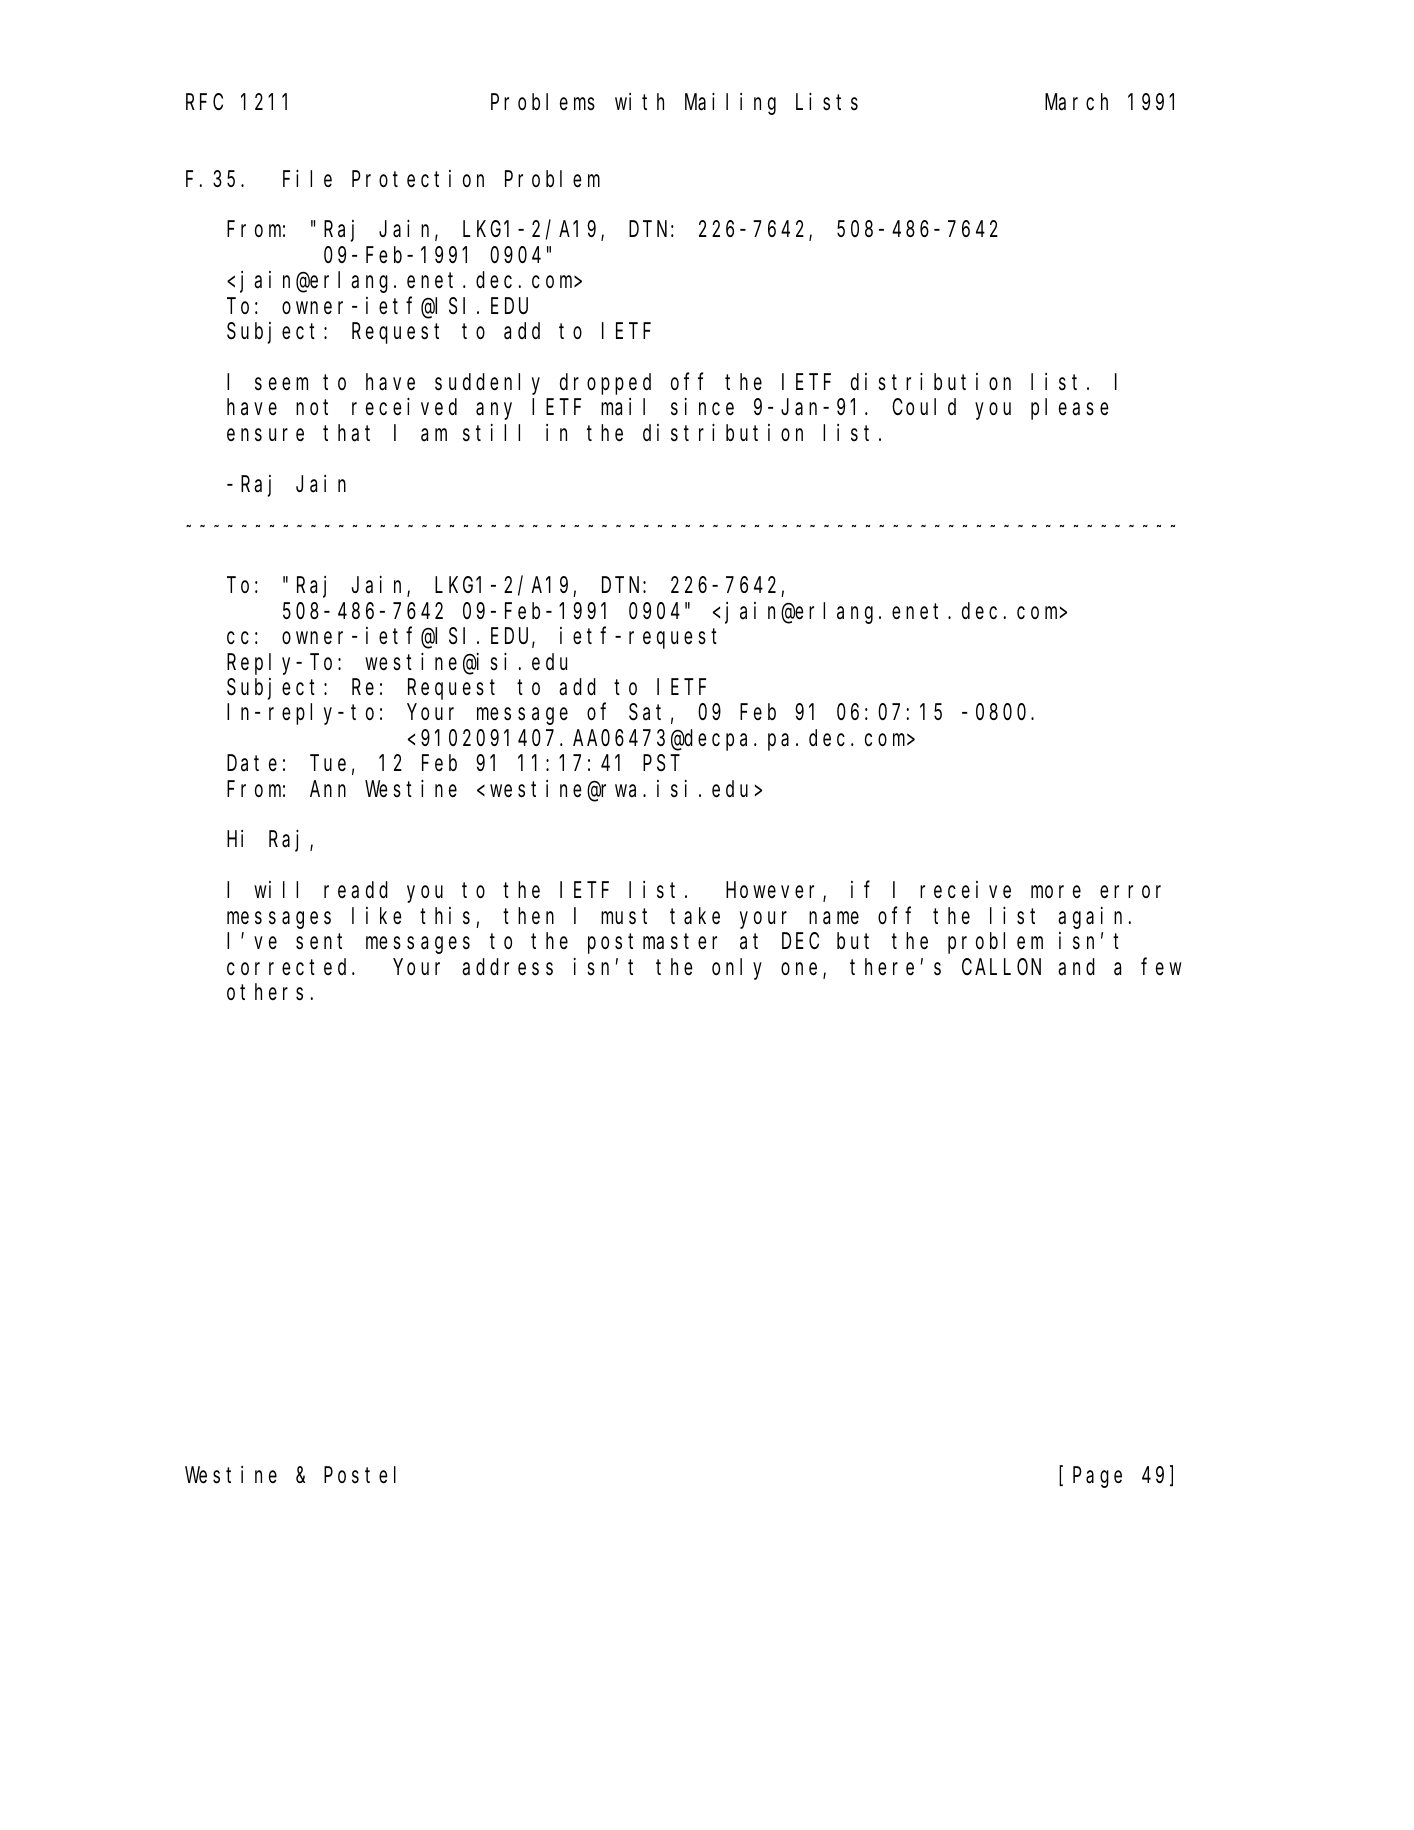 The width and height of the document is (1414, 1830). Describe the element at coordinates (639, 101) in the document. I see `with` at that location.
